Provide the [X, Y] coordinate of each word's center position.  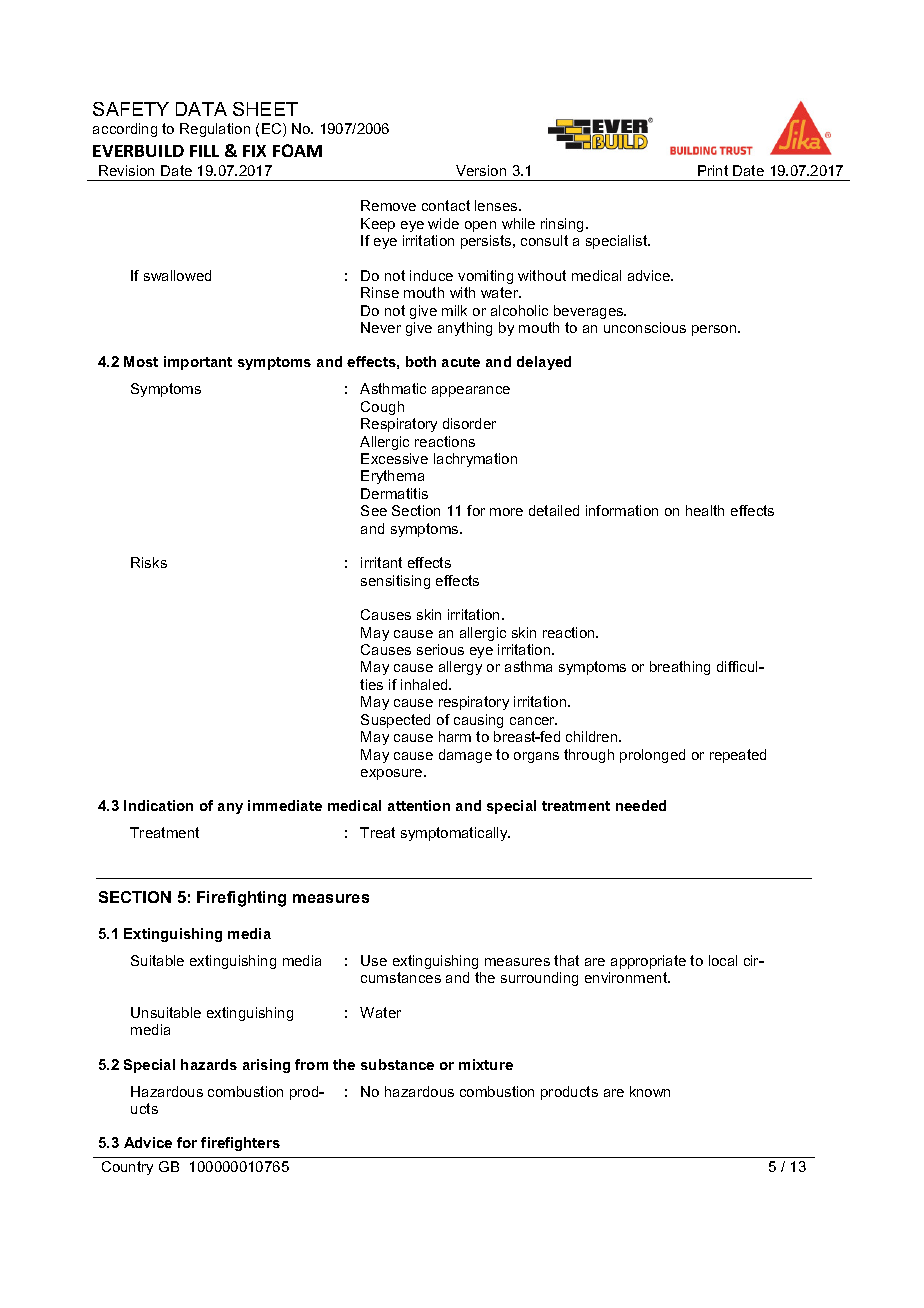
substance [397, 1064]
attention [419, 805]
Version [481, 170]
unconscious [645, 327]
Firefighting [241, 899]
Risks [149, 562]
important [198, 363]
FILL [204, 151]
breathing [680, 668]
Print [713, 170]
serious [440, 649]
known [650, 1091]
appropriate [648, 962]
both [421, 361]
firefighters [240, 1144]
